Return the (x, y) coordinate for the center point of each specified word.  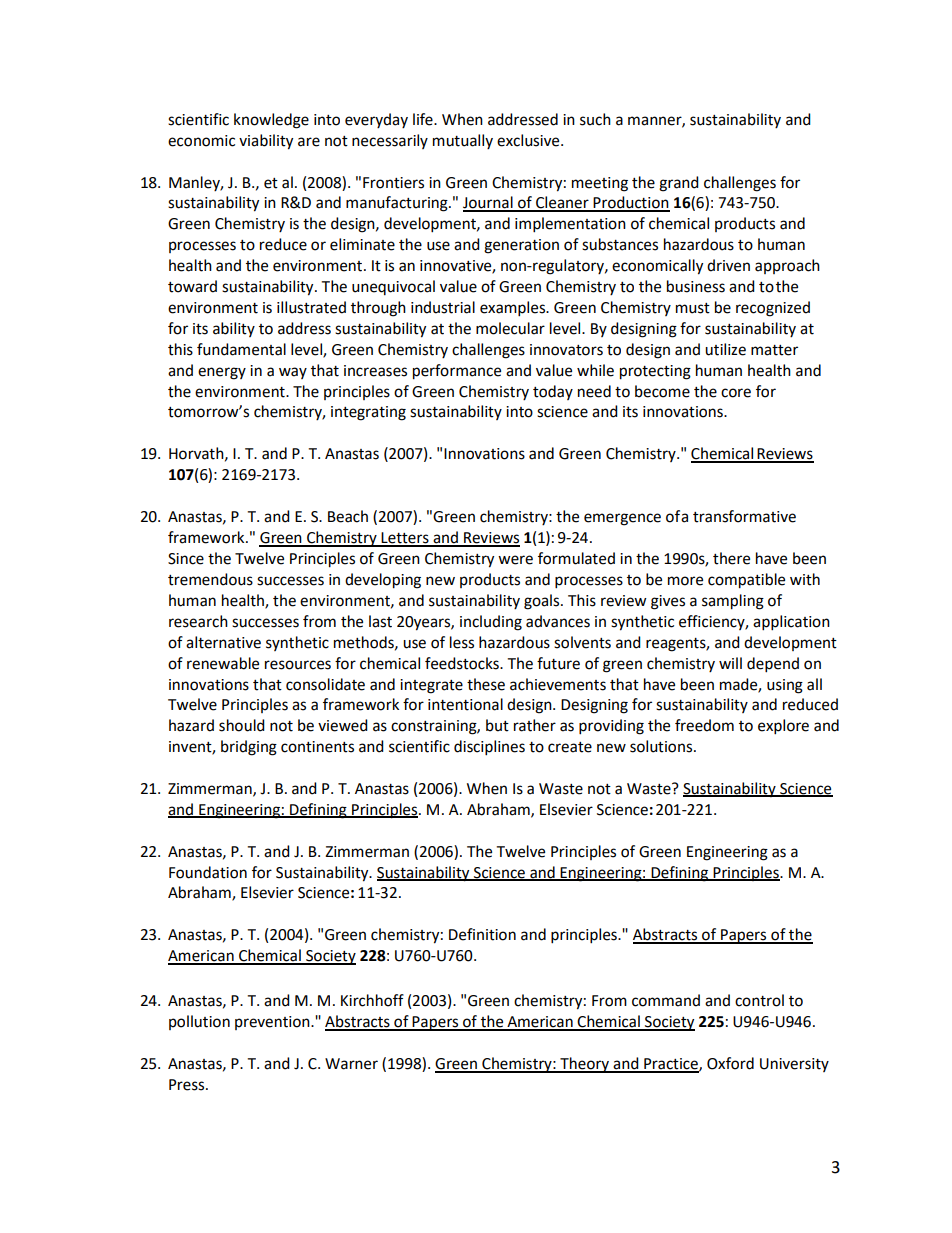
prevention (273, 1023)
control (759, 1000)
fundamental (241, 349)
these (486, 684)
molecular (510, 328)
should (242, 725)
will (730, 663)
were (515, 560)
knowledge (271, 121)
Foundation (208, 872)
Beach (348, 516)
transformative (744, 516)
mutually (463, 141)
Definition (482, 934)
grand (679, 184)
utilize (725, 349)
